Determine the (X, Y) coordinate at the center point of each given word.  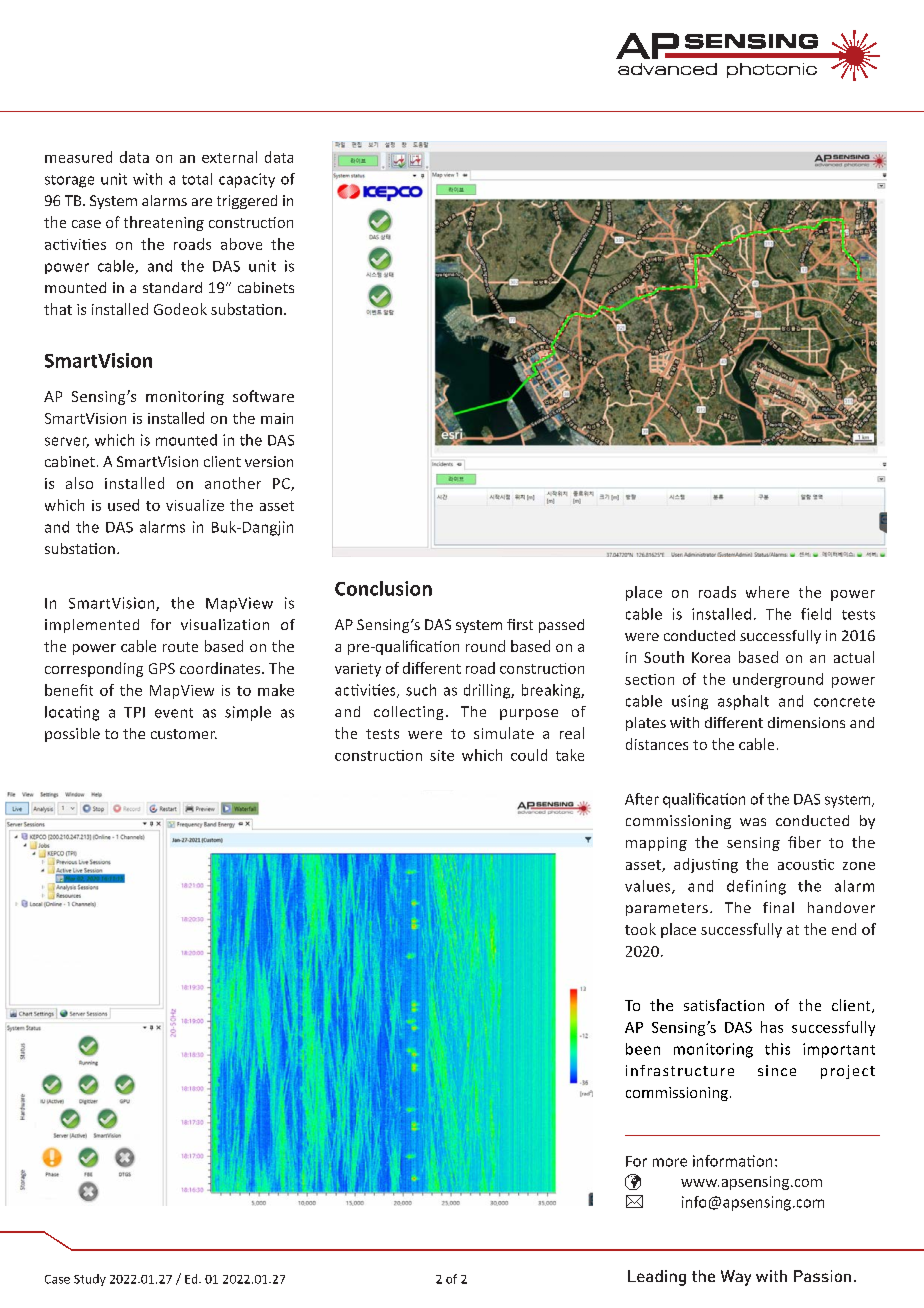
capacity (247, 180)
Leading (657, 1278)
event (174, 713)
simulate (504, 733)
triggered (247, 202)
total (197, 179)
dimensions (806, 722)
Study (90, 1280)
